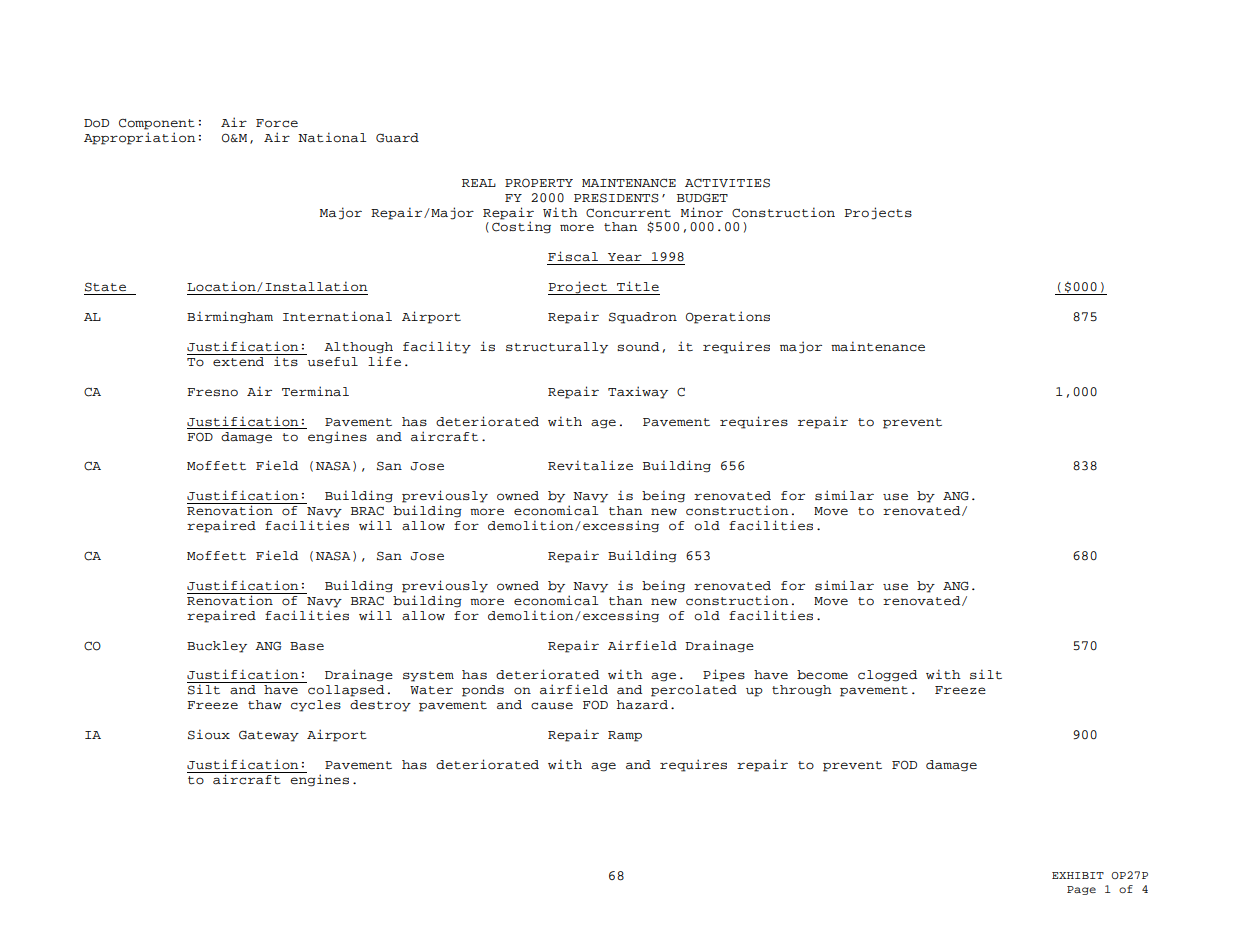 The image size is (1233, 952). What do you see at coordinates (269, 736) in the image?
I see `Gateway` at bounding box center [269, 736].
